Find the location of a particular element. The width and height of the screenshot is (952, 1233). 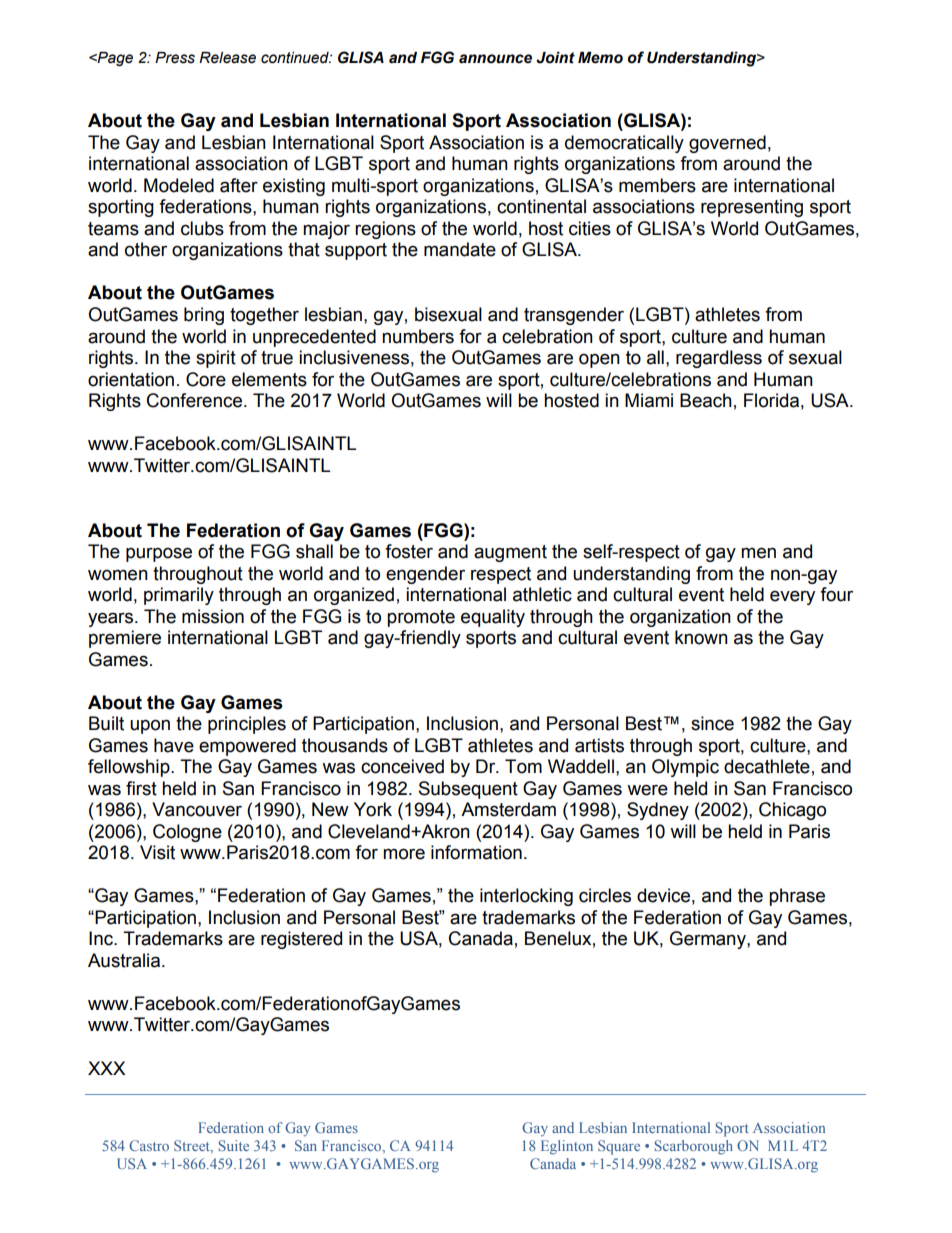

announce is located at coordinates (495, 59).
